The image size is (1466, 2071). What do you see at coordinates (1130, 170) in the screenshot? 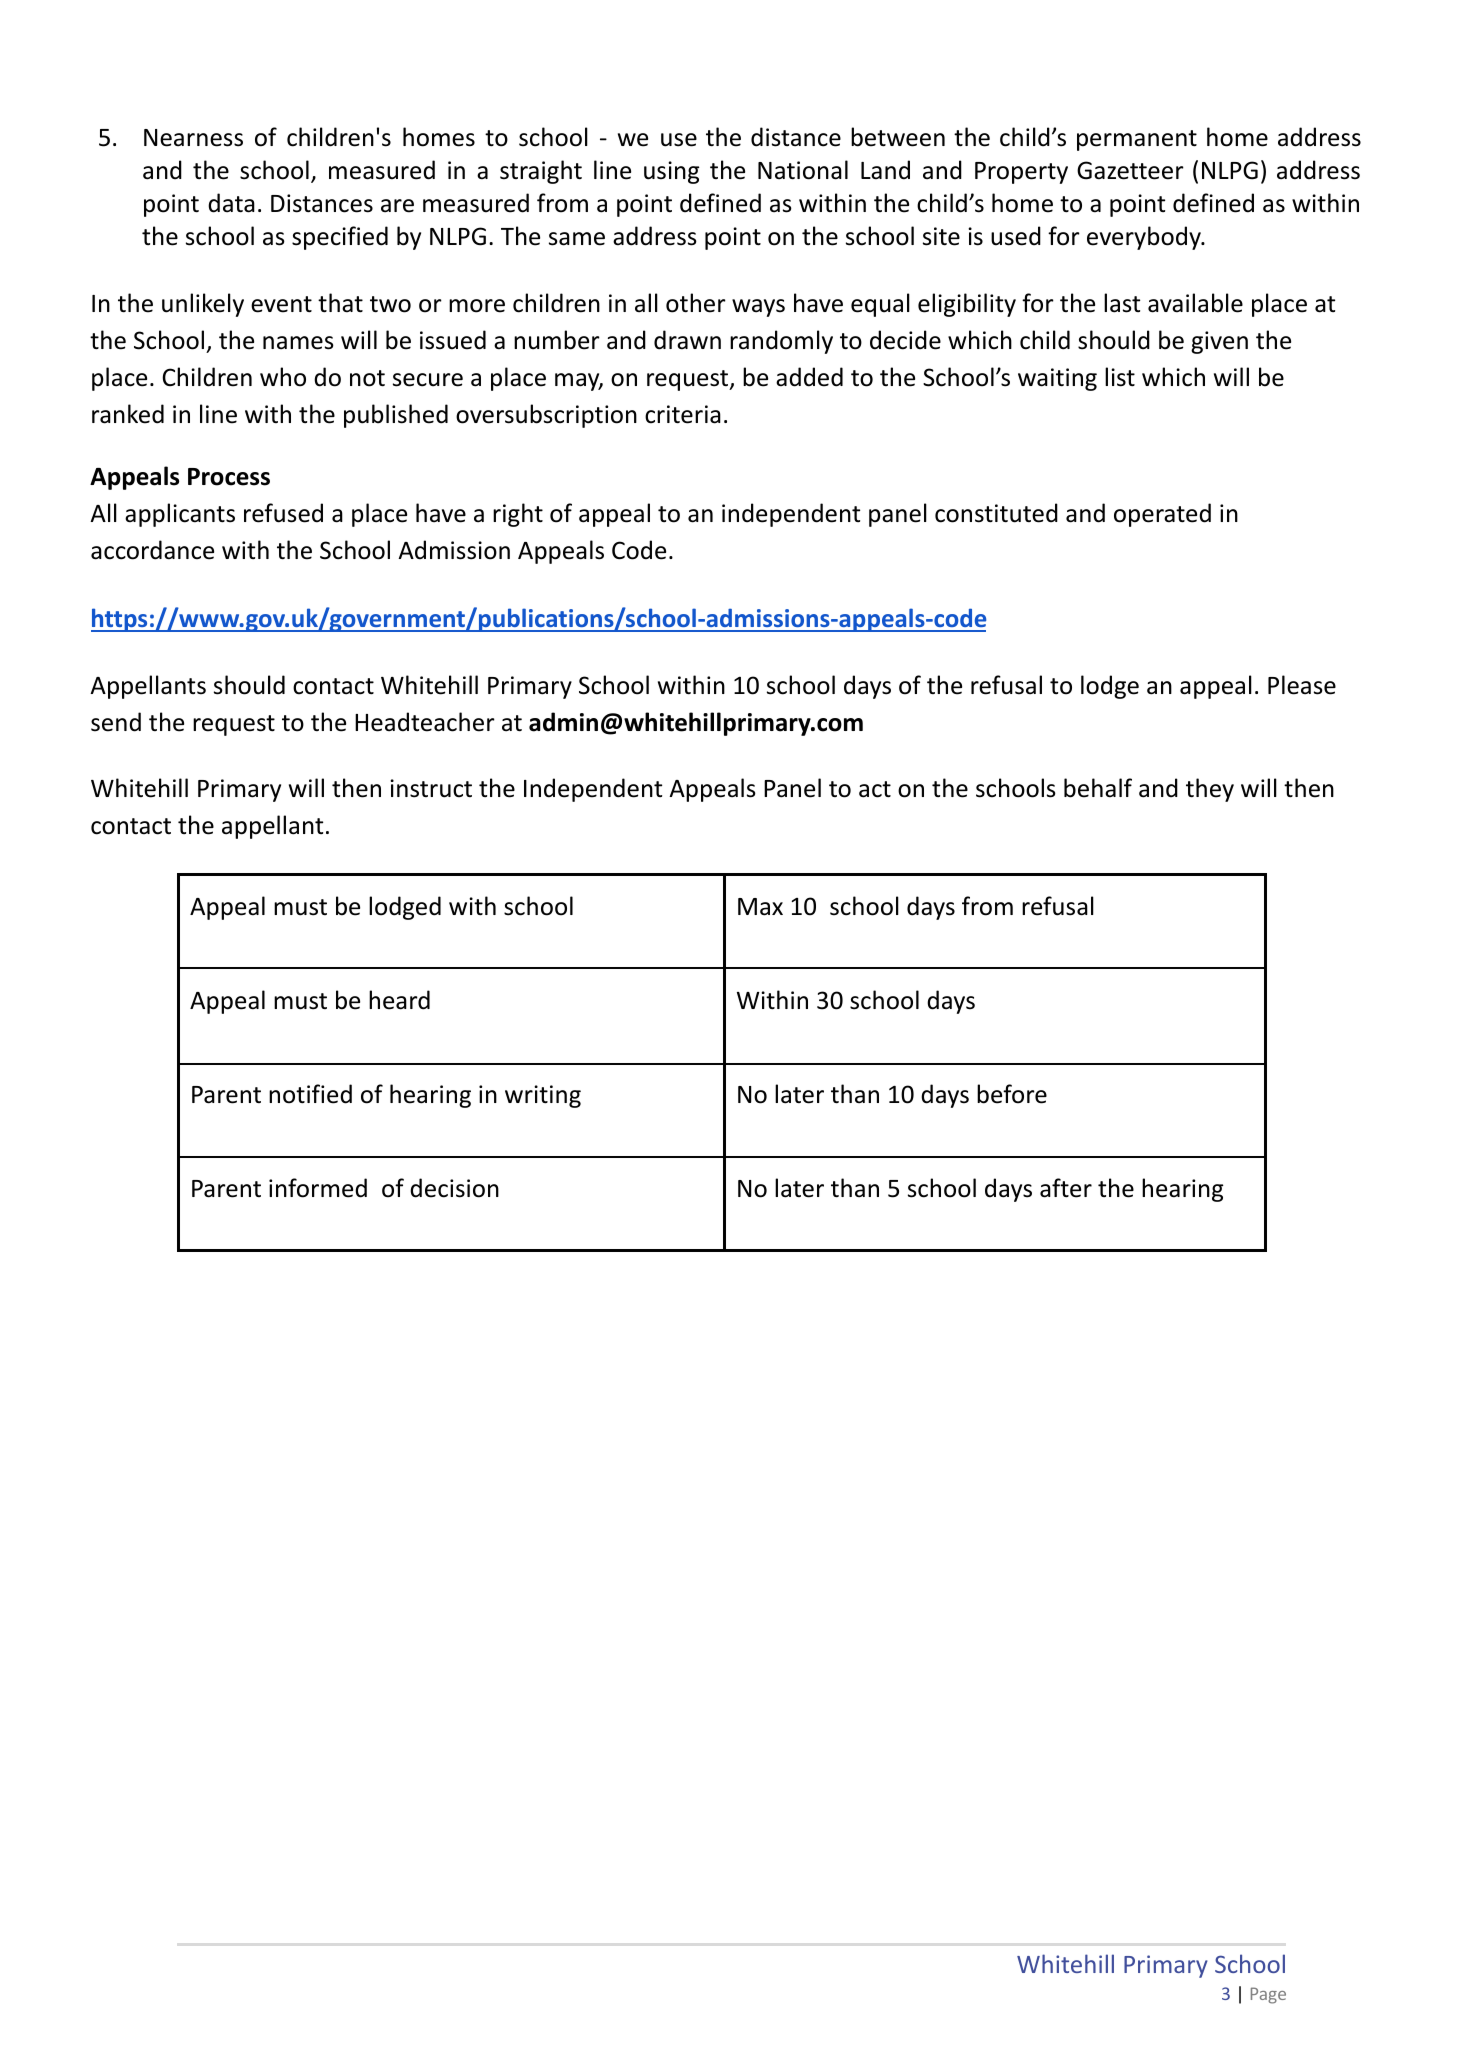
I see `Gazetteer` at bounding box center [1130, 170].
